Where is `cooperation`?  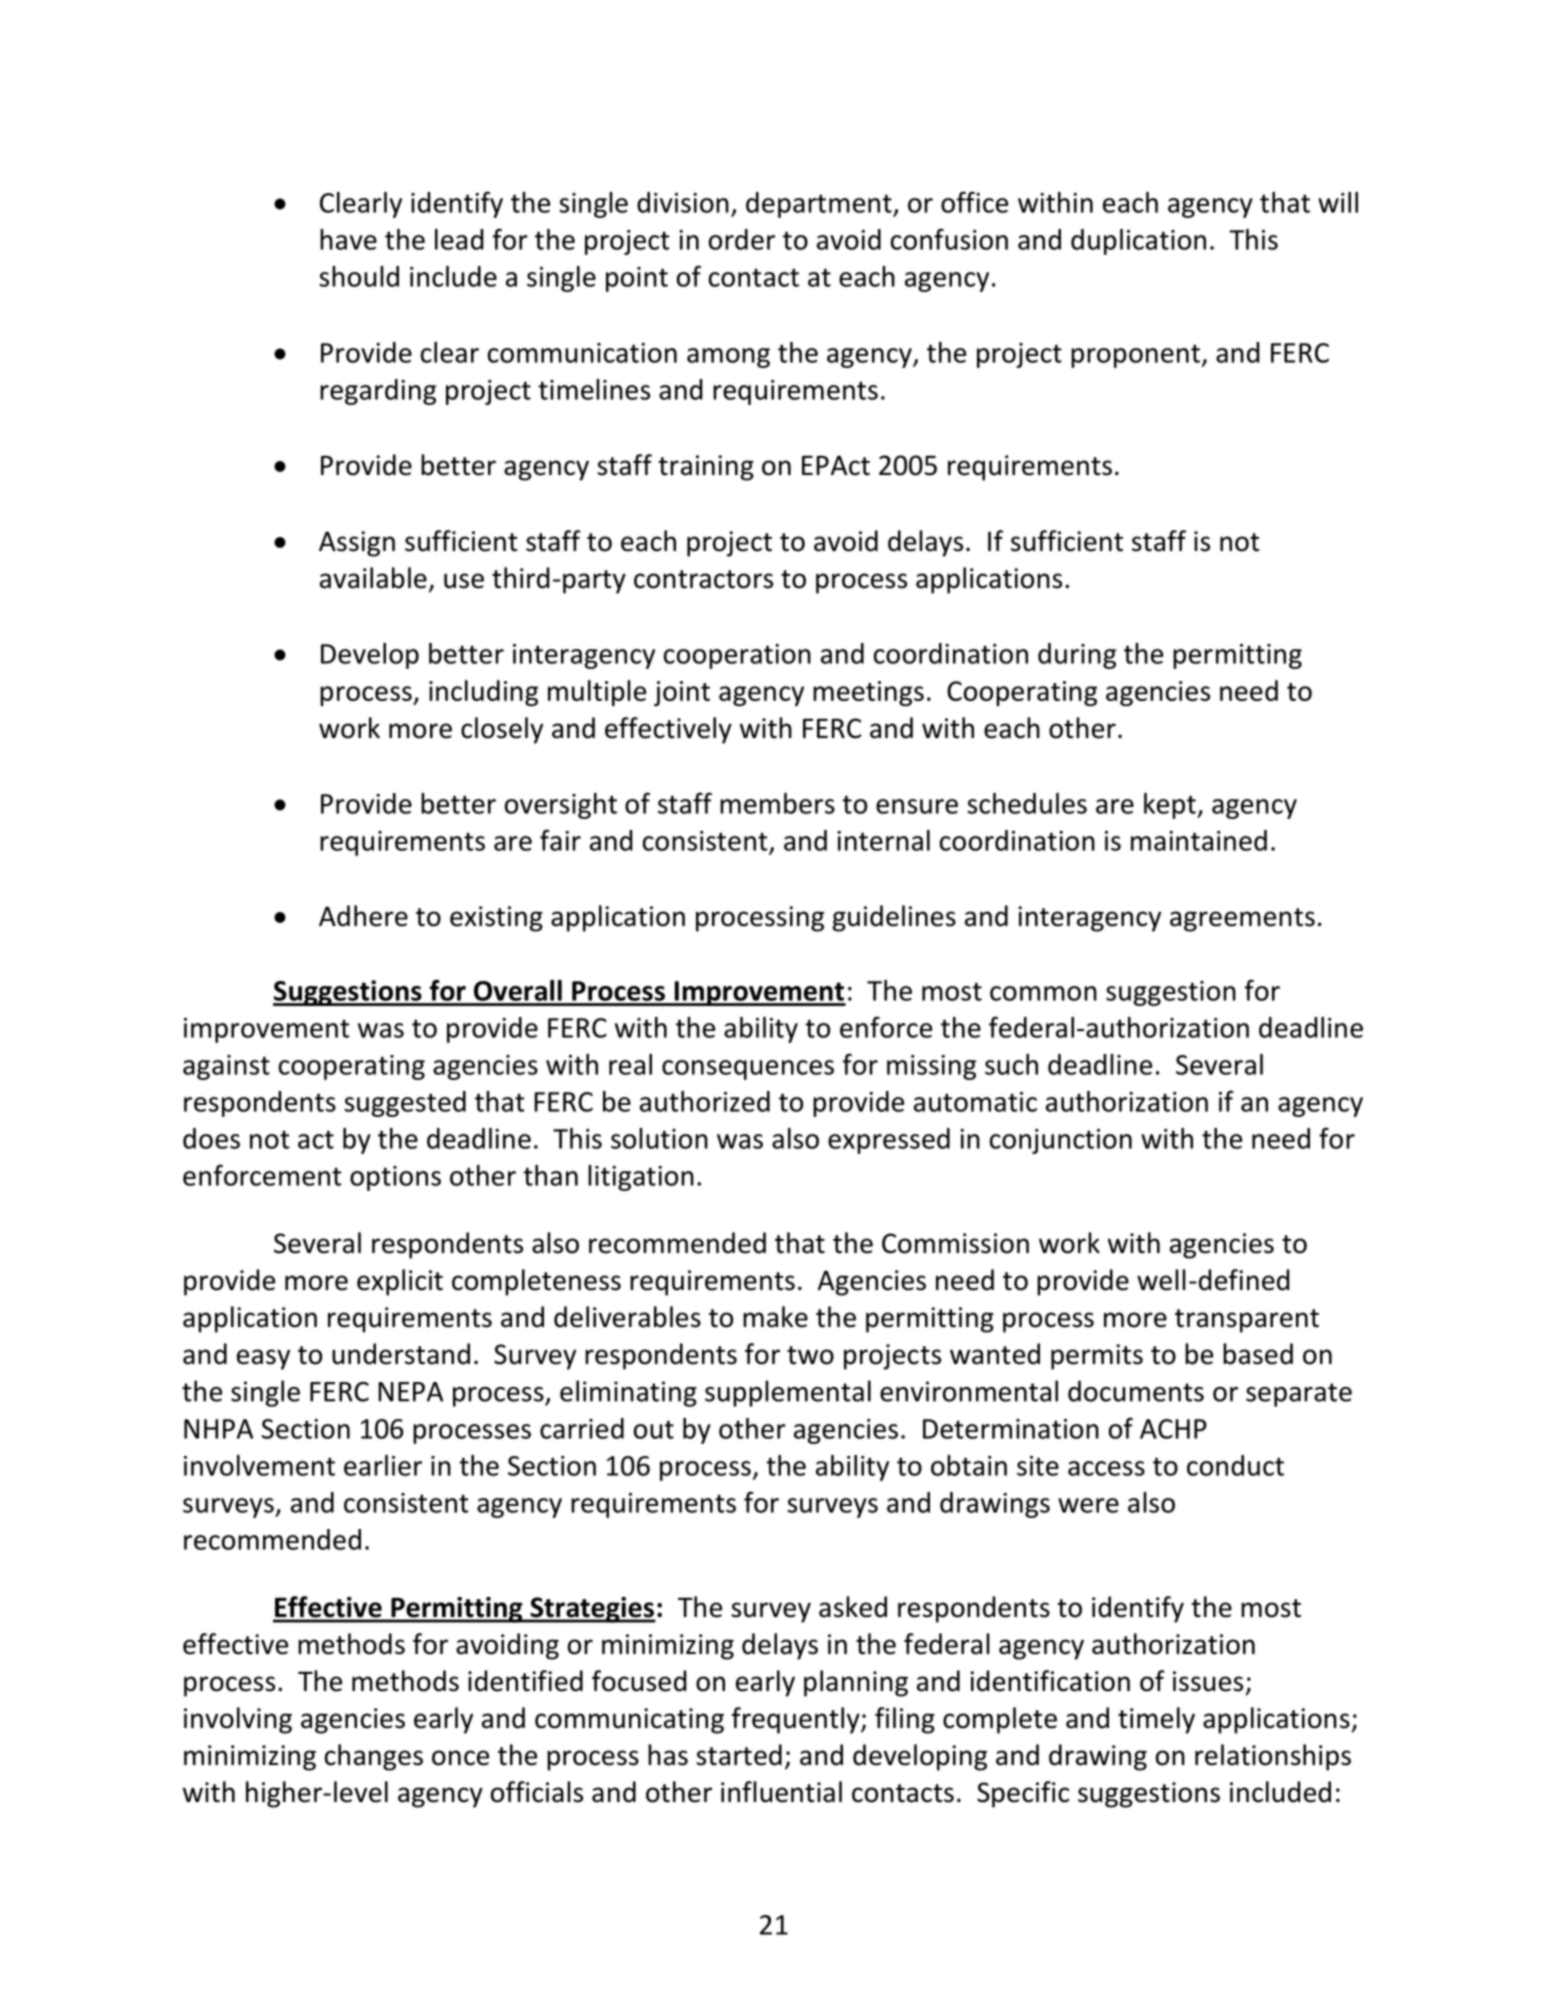
cooperation is located at coordinates (737, 656).
